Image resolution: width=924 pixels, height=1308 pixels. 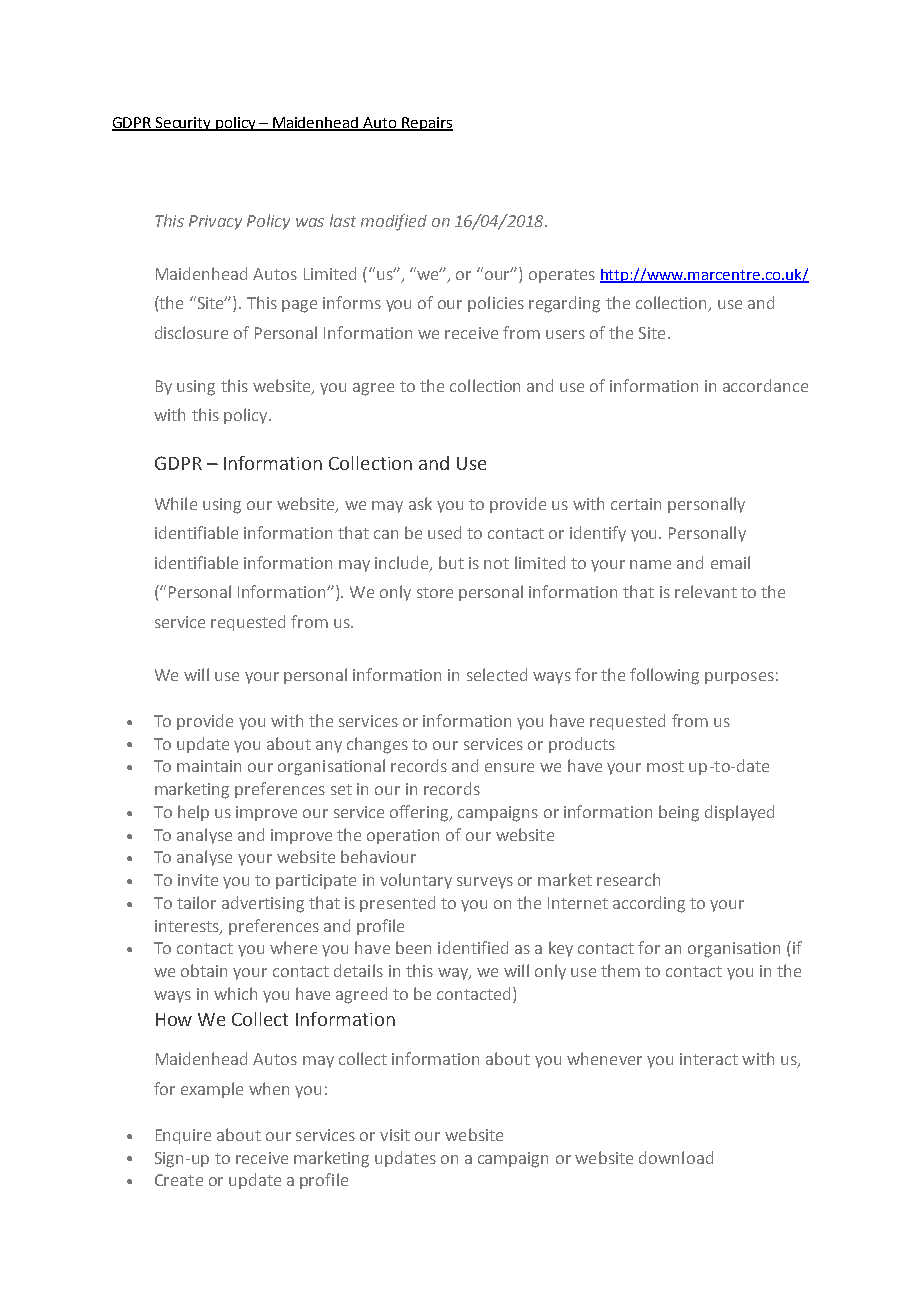 What do you see at coordinates (562, 276) in the screenshot?
I see `operates` at bounding box center [562, 276].
